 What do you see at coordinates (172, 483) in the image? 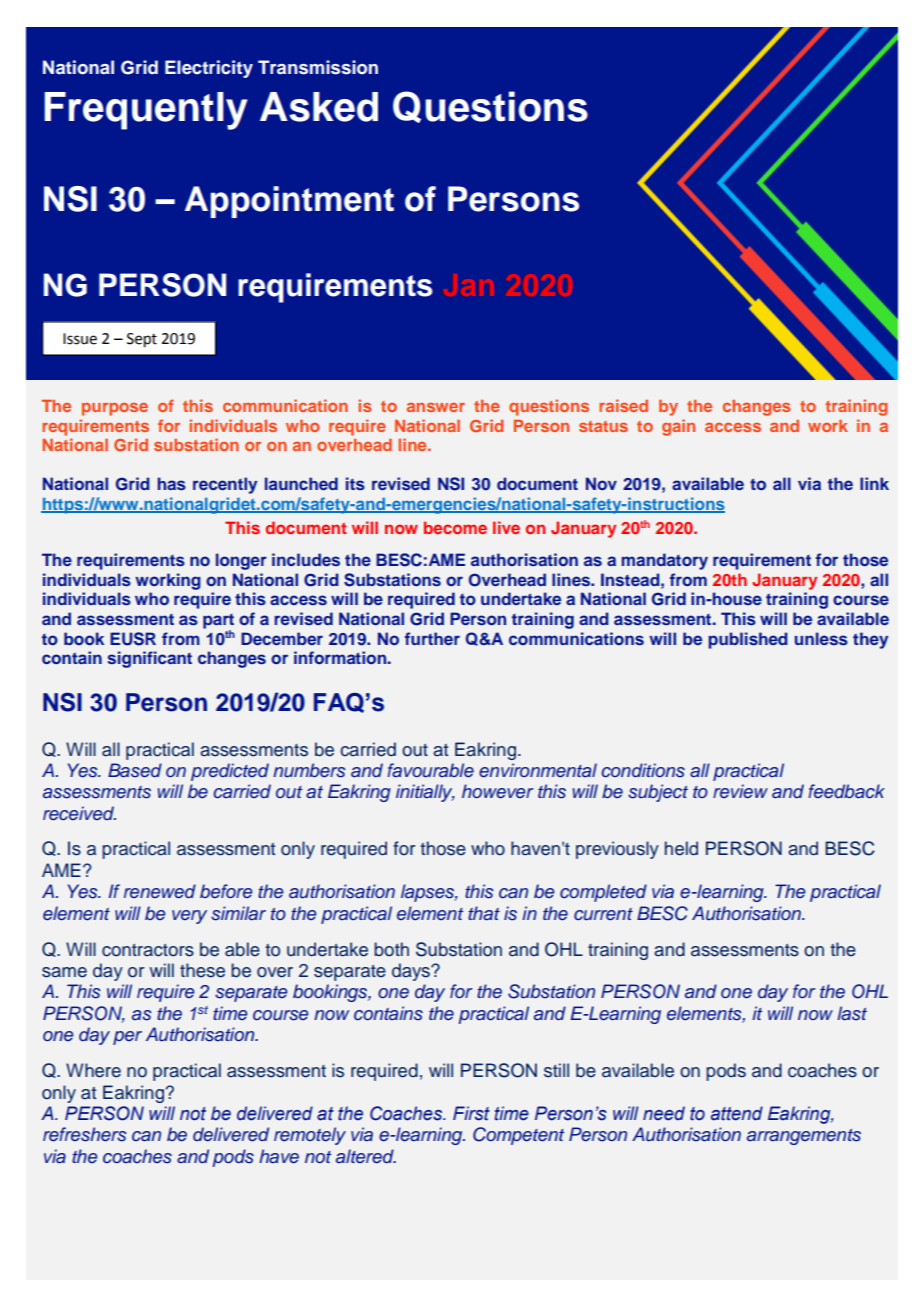
I see `has` at bounding box center [172, 483].
